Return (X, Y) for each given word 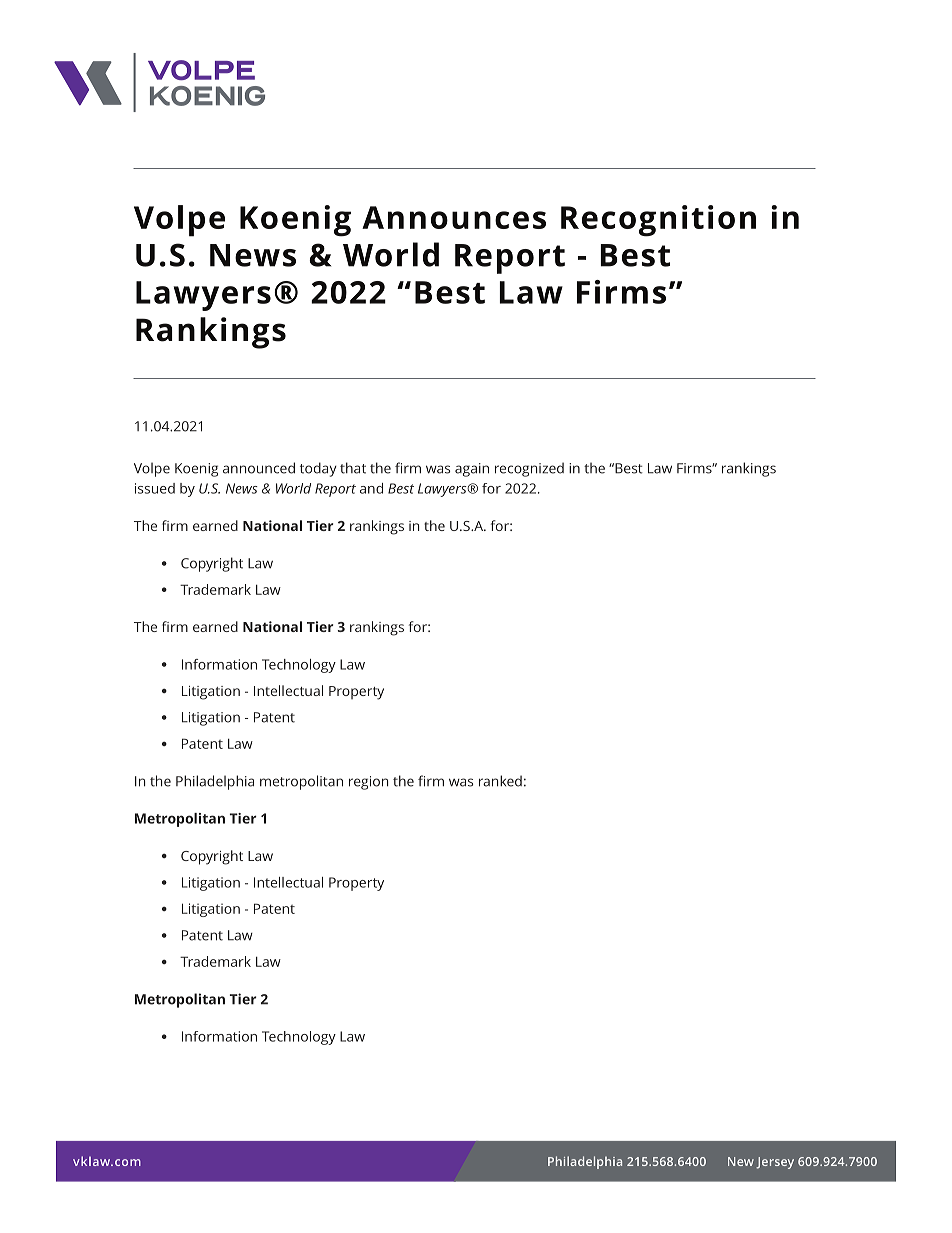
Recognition (658, 221)
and (371, 488)
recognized (529, 469)
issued (155, 488)
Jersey (775, 1163)
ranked (500, 781)
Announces (454, 217)
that (353, 468)
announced (259, 468)
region (368, 783)
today (318, 469)
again (472, 470)
